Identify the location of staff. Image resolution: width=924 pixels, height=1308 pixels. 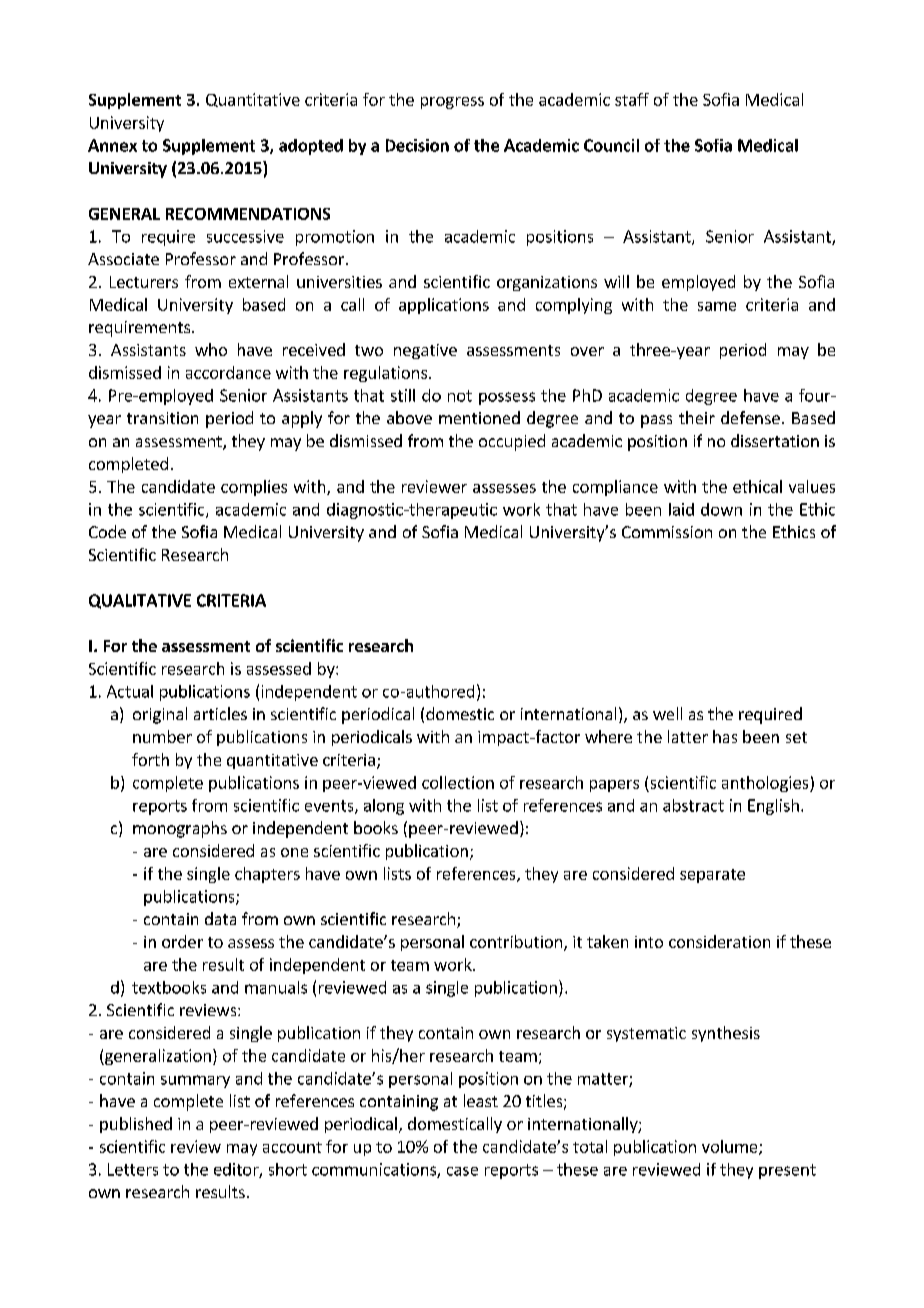
(632, 99).
